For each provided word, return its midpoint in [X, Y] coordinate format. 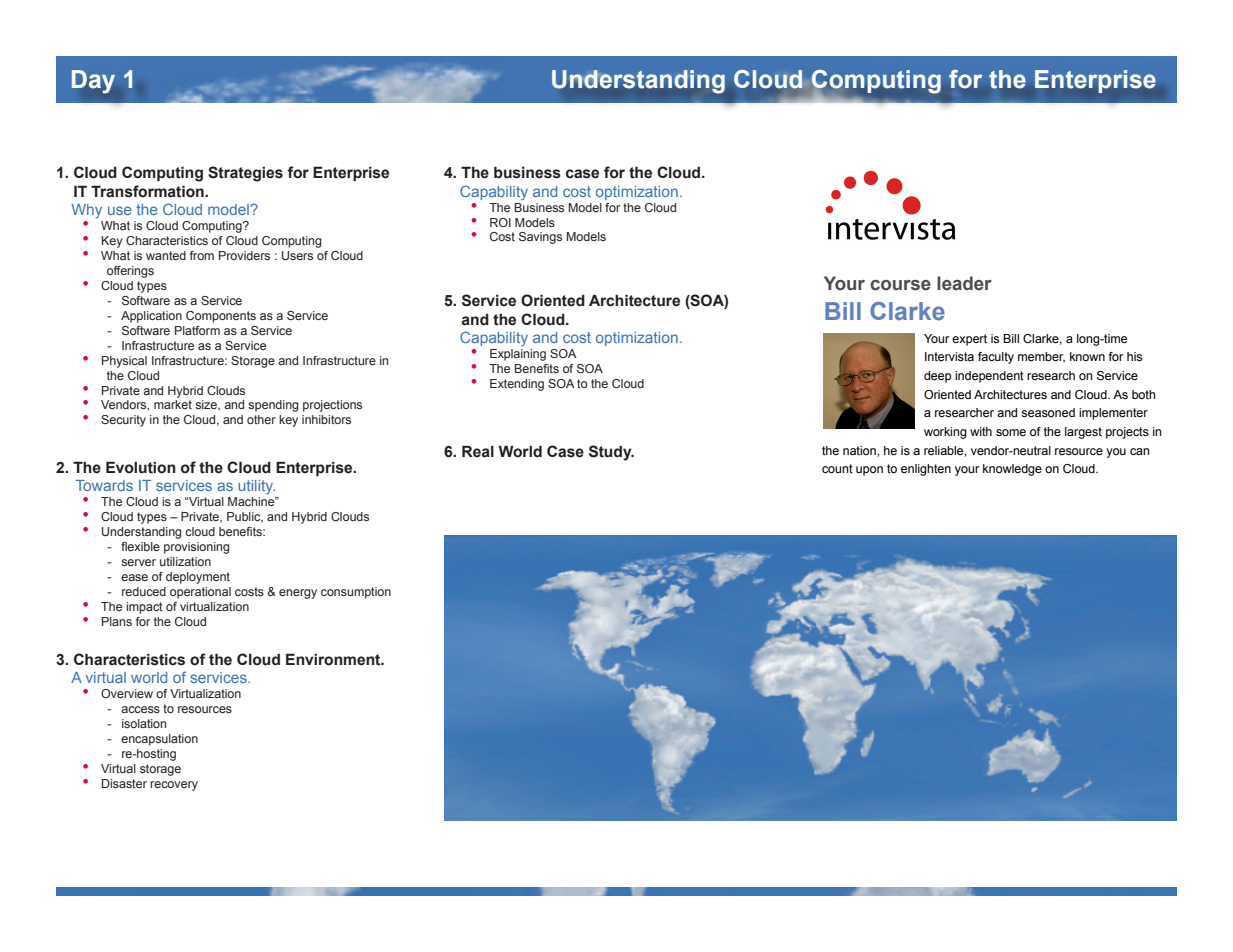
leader [964, 283]
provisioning [196, 548]
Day [93, 81]
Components [221, 317]
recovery [174, 786]
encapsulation [159, 740]
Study [611, 453]
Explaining [518, 355]
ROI [500, 222]
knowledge [1012, 470]
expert [969, 340]
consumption [356, 593]
